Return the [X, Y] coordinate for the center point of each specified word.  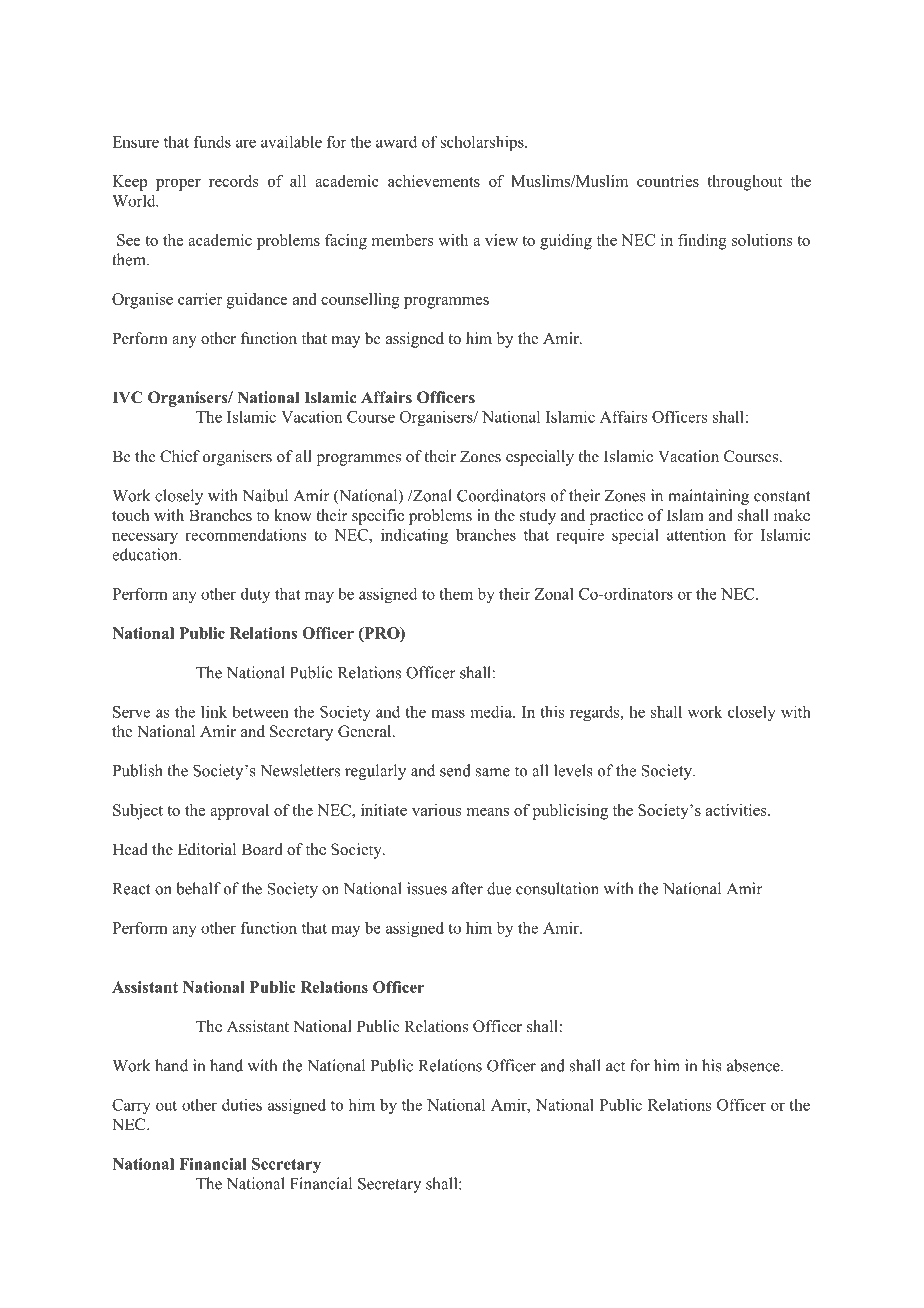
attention [696, 534]
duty [255, 595]
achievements [434, 181]
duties [242, 1105]
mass [448, 713]
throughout [744, 183]
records [234, 181]
